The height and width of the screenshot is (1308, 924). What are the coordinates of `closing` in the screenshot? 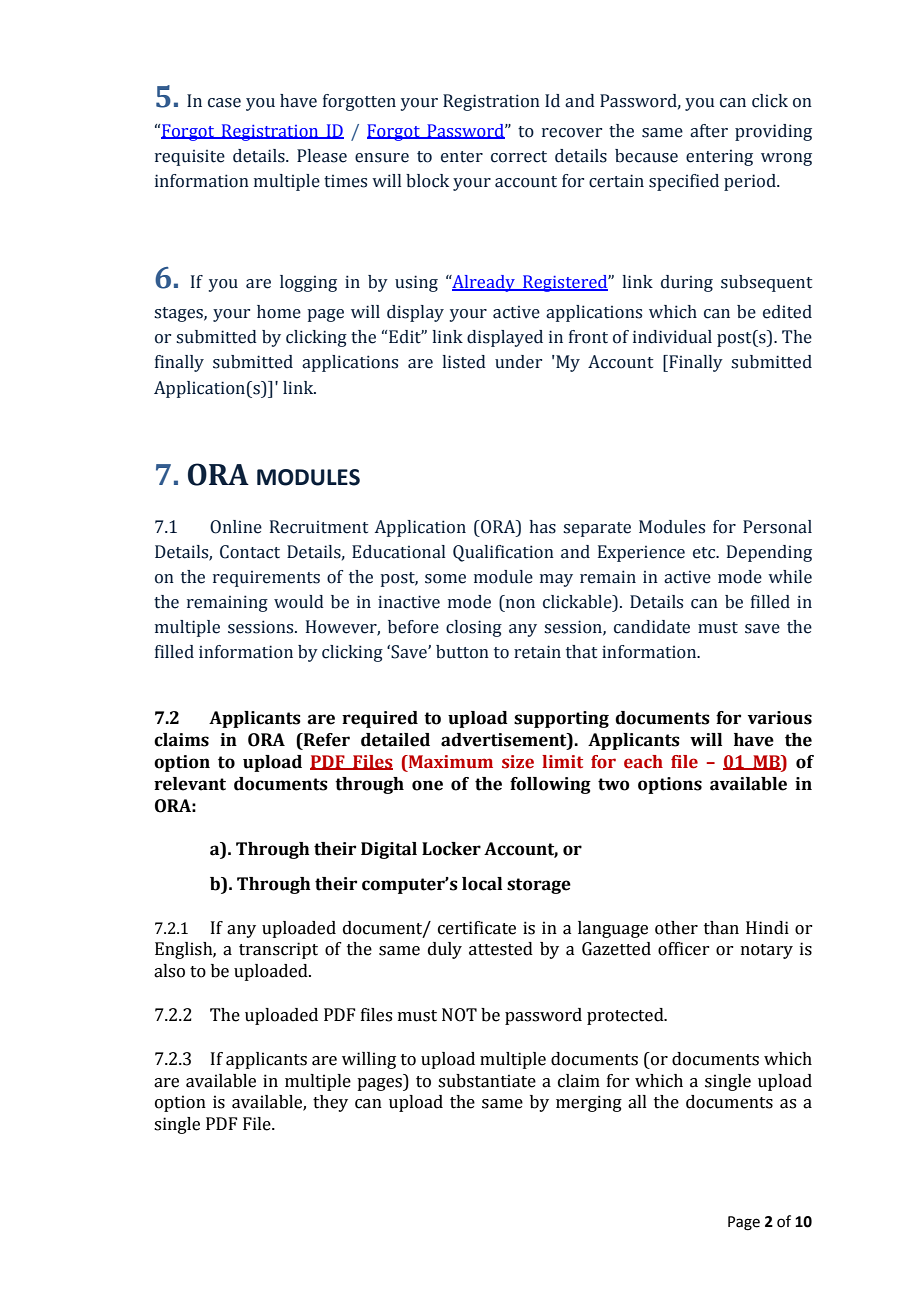 It's located at (474, 628).
